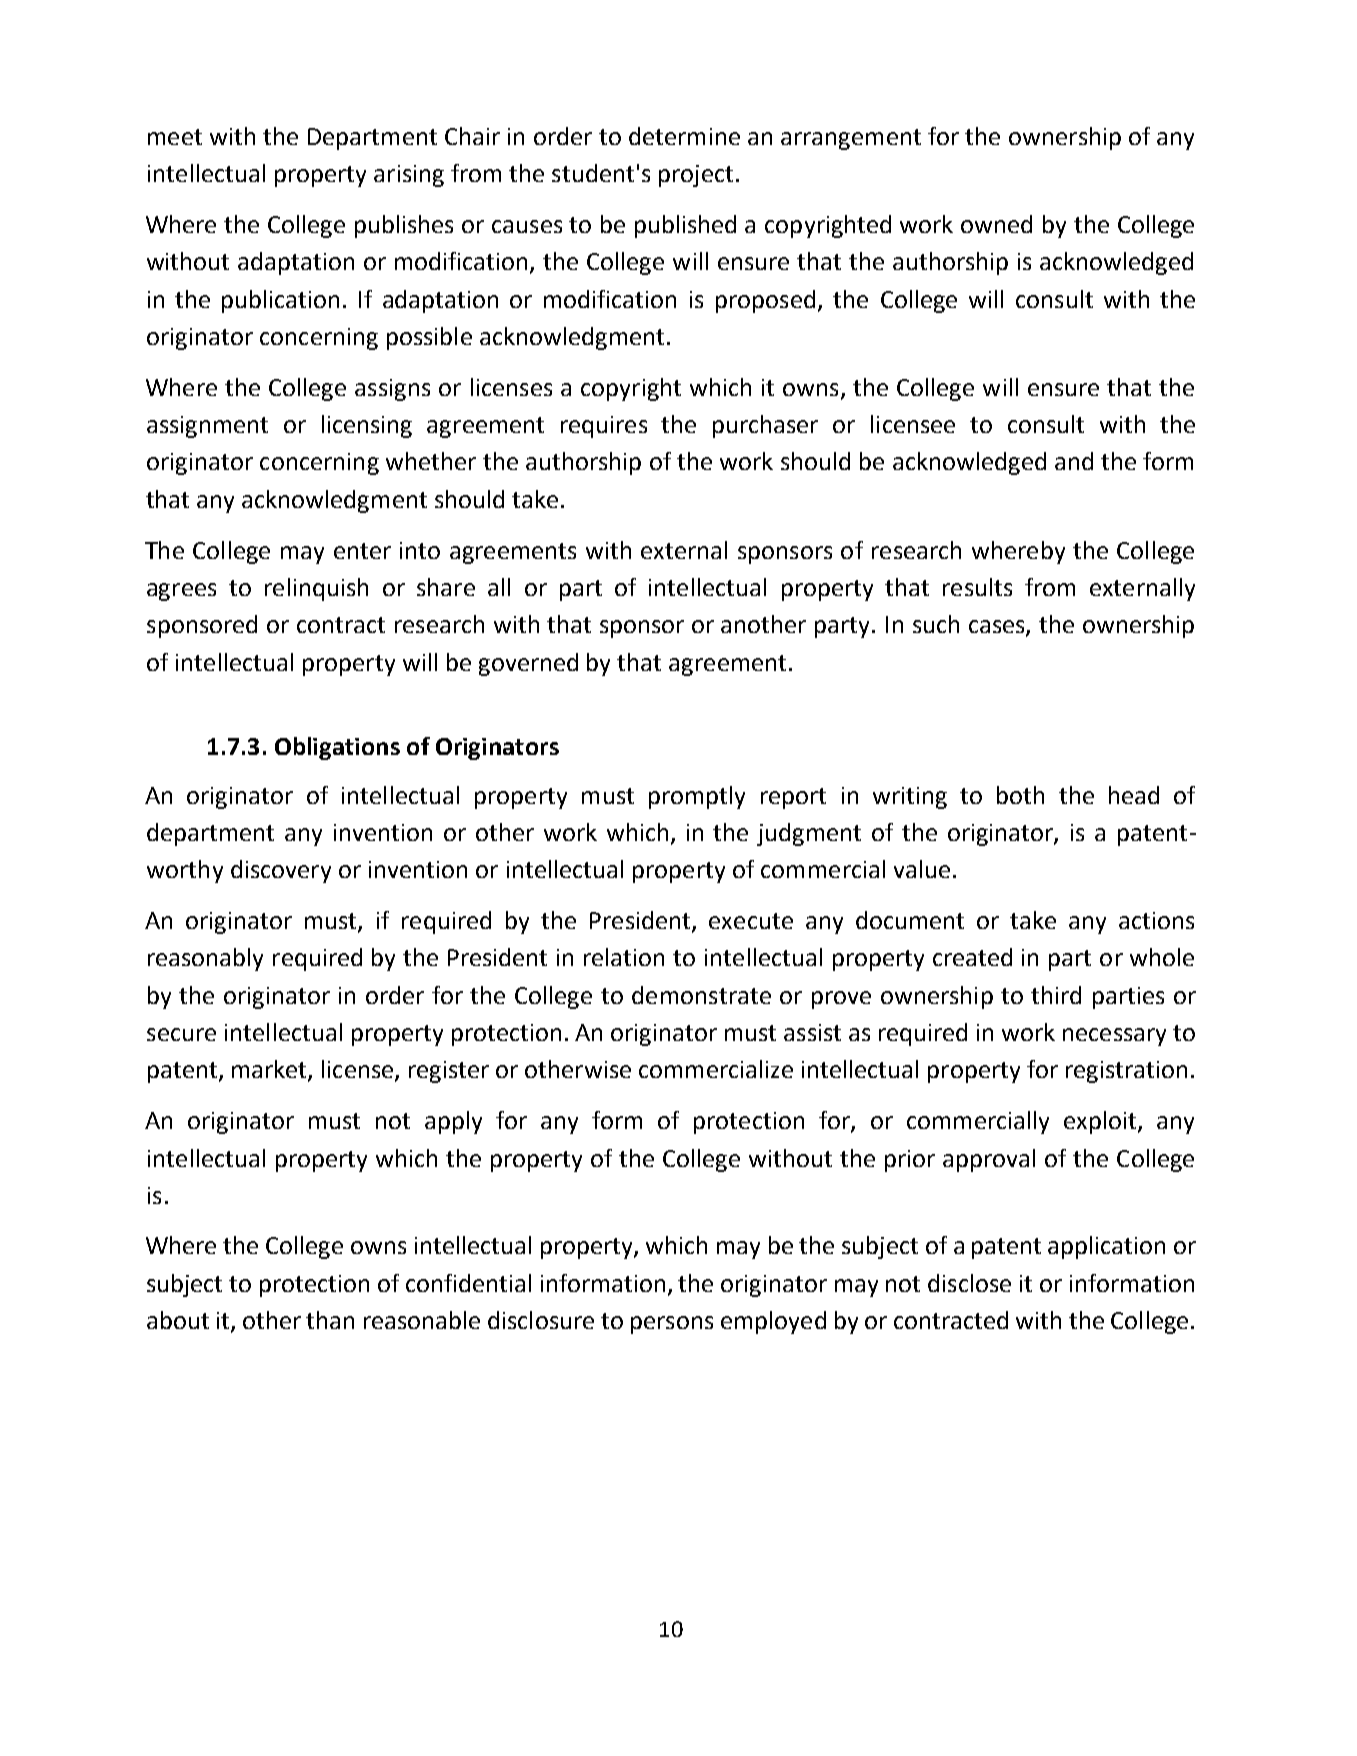 This image has width=1357, height=1756. What do you see at coordinates (969, 1283) in the image?
I see `disclose` at bounding box center [969, 1283].
